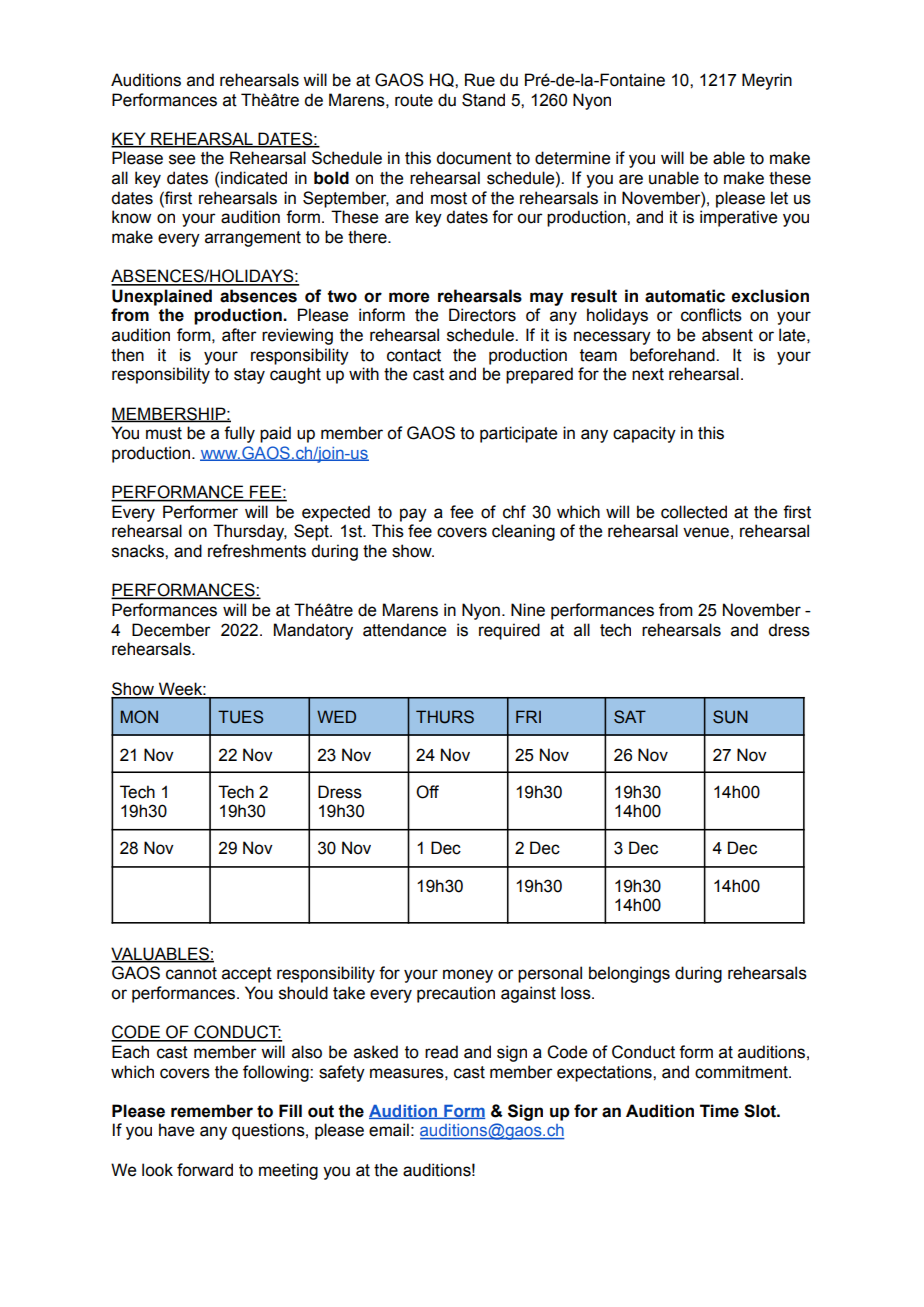  Describe the element at coordinates (176, 1130) in the screenshot. I see `have` at that location.
